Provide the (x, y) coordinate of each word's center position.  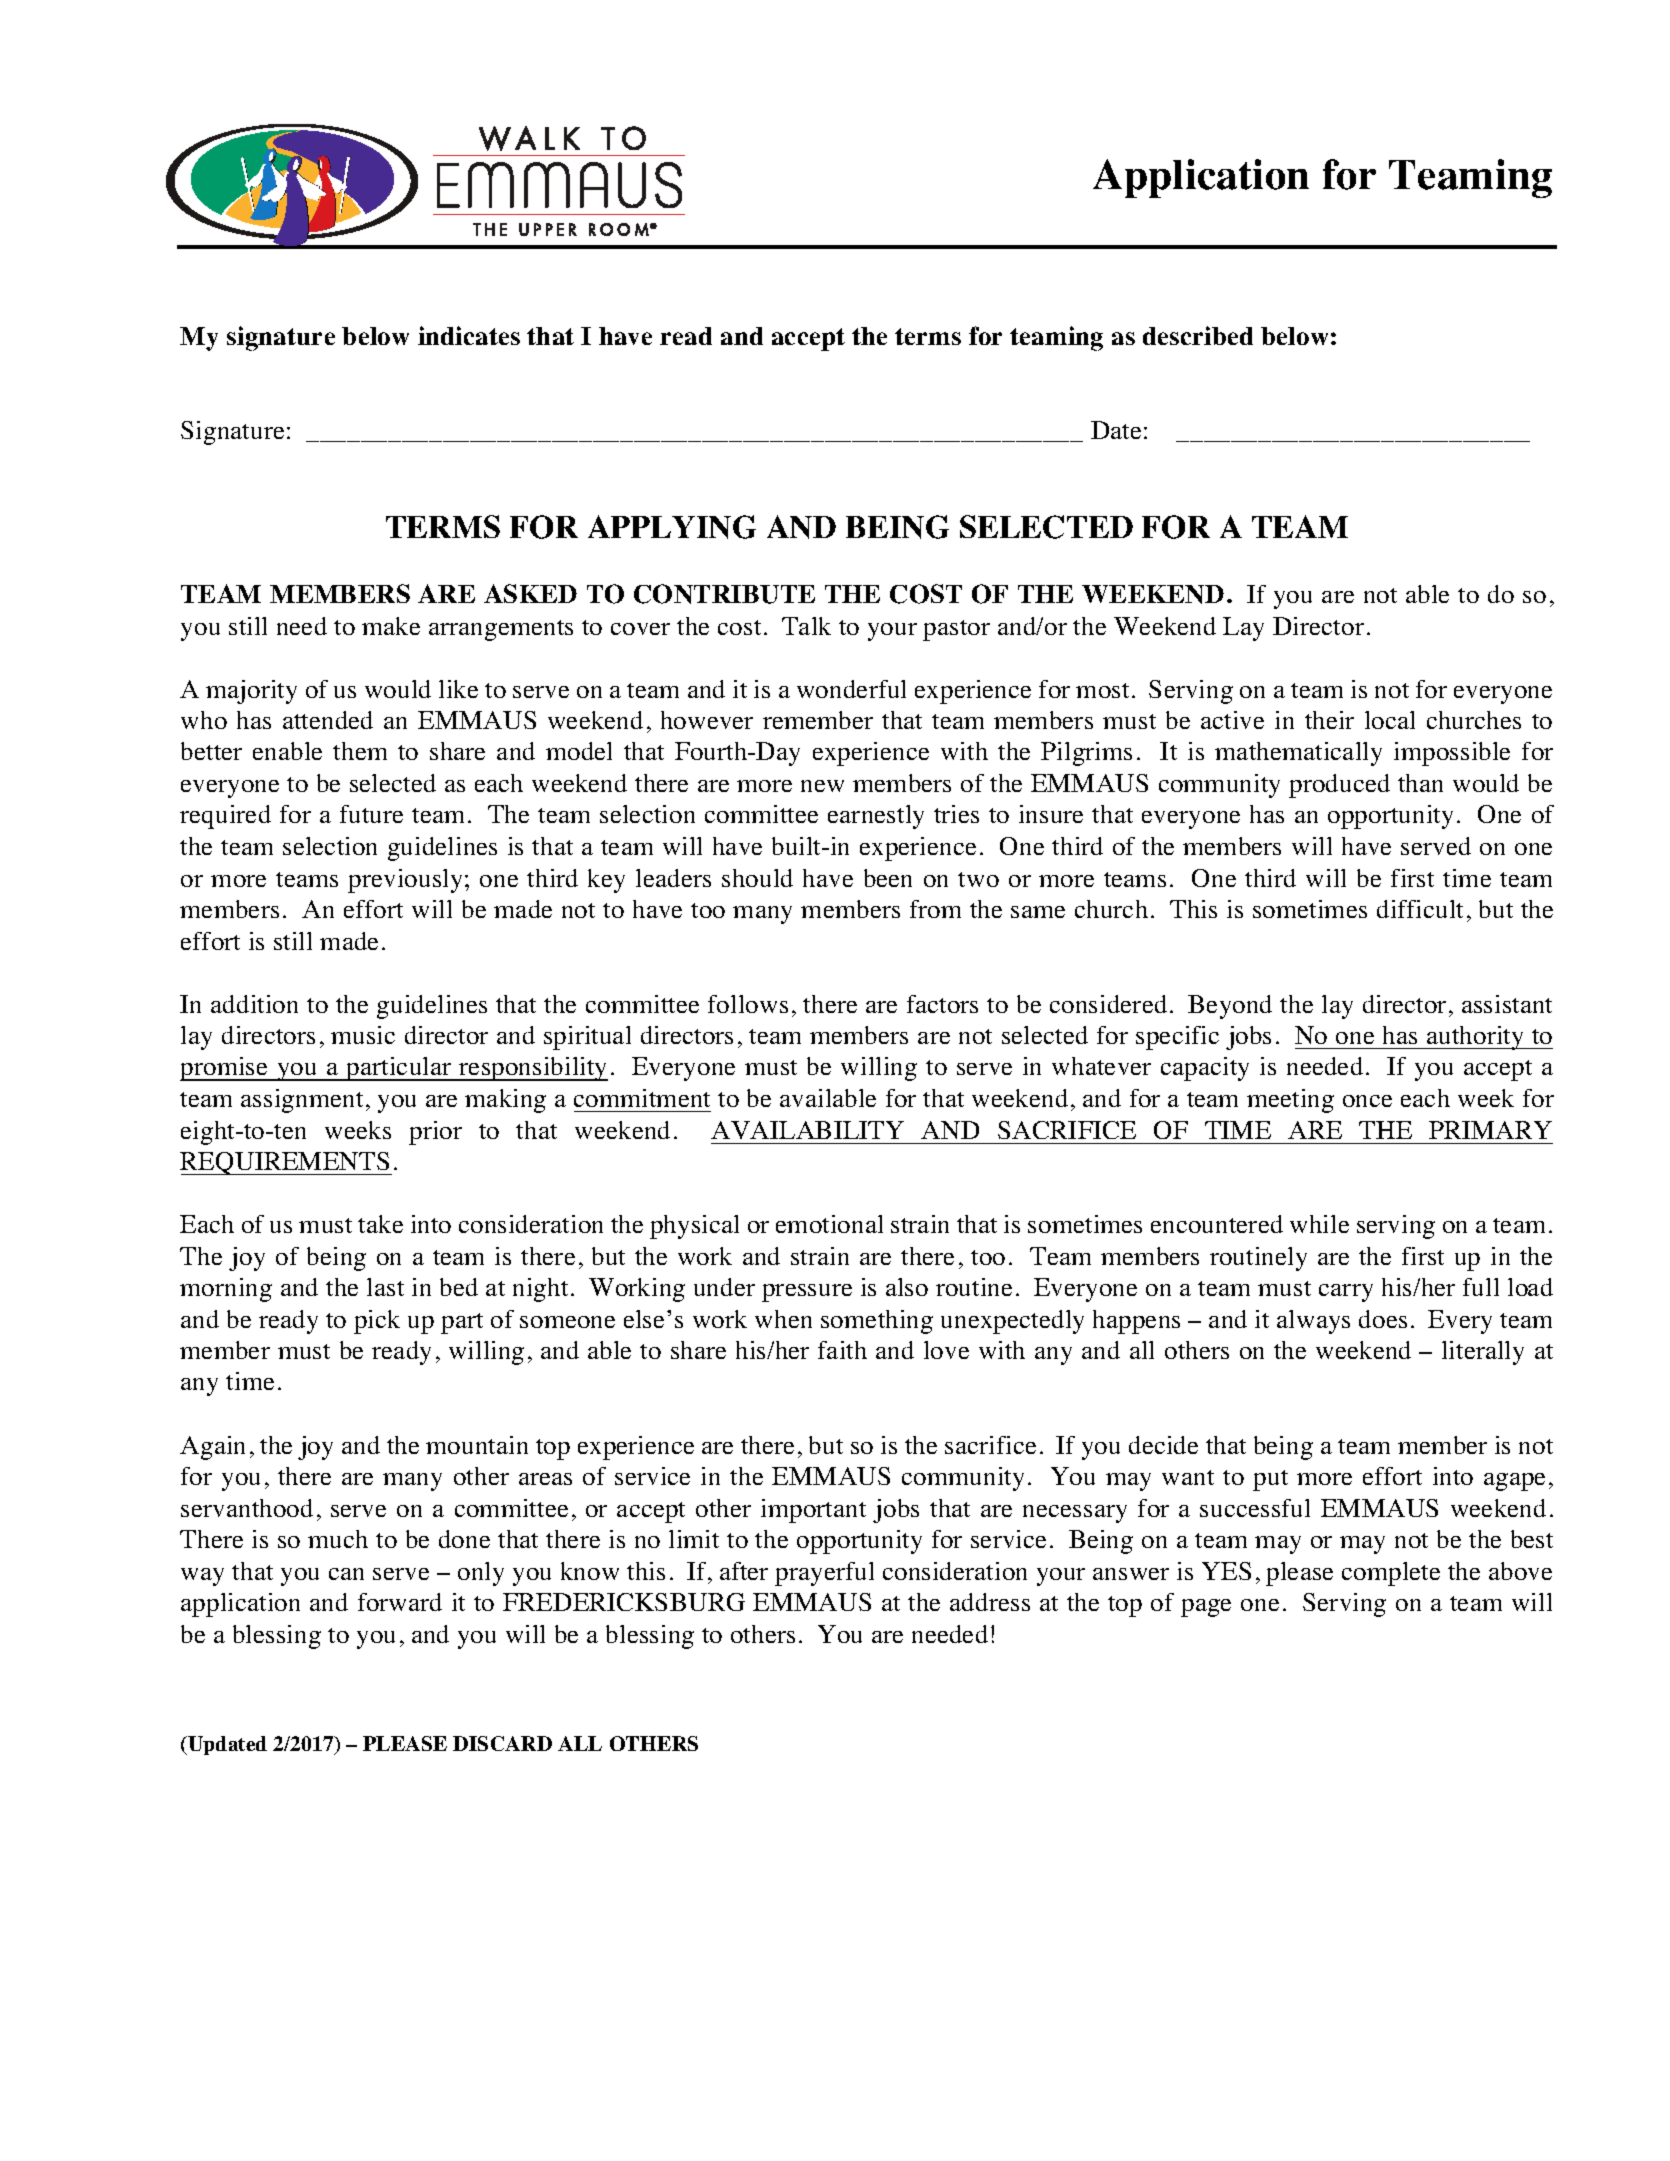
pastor (956, 630)
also (907, 1287)
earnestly (876, 817)
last (385, 1287)
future (371, 814)
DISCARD (502, 1743)
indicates (469, 335)
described (1198, 335)
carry (1346, 1293)
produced (1339, 786)
